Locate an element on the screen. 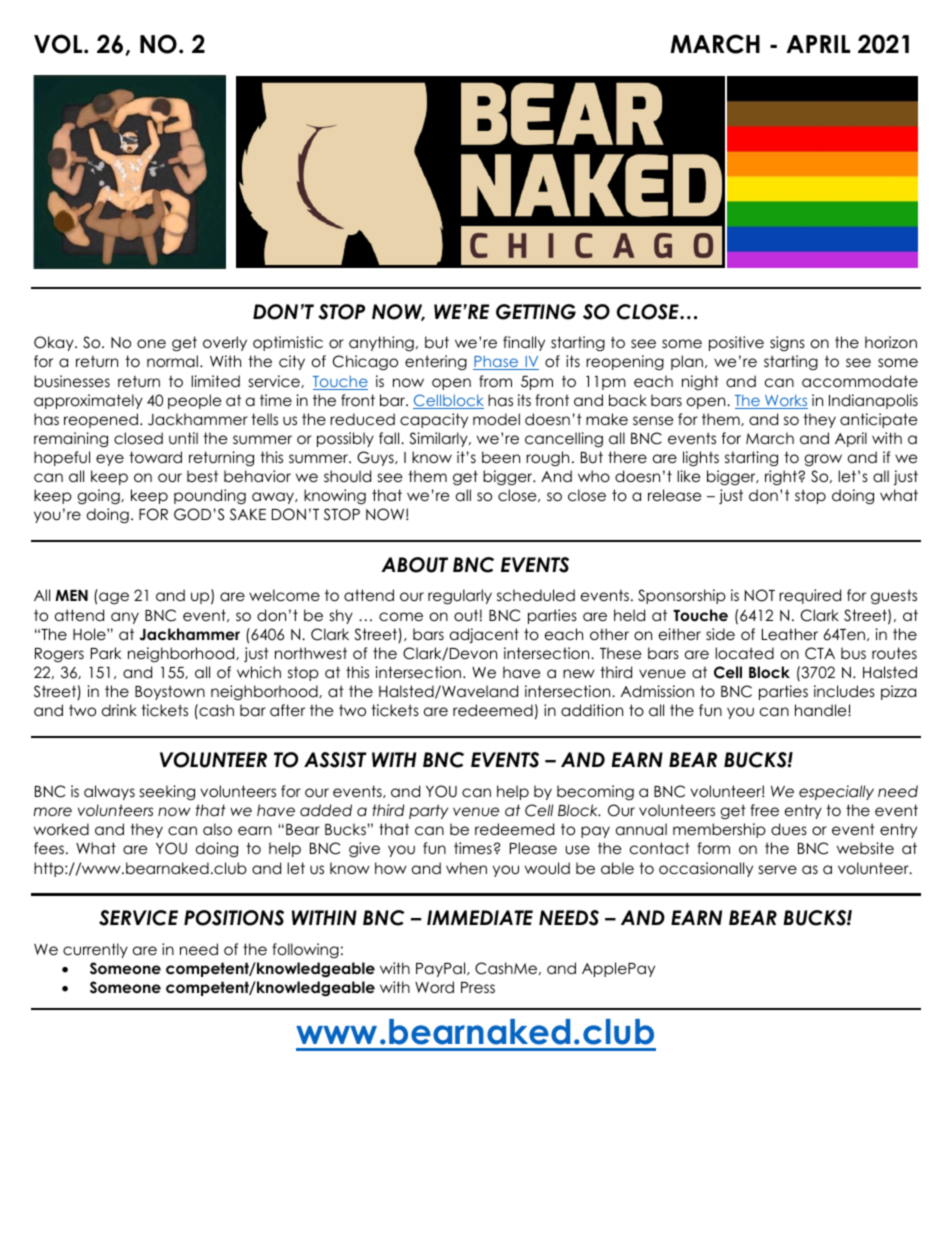 The height and width of the screenshot is (1233, 952). signs is located at coordinates (787, 343).
